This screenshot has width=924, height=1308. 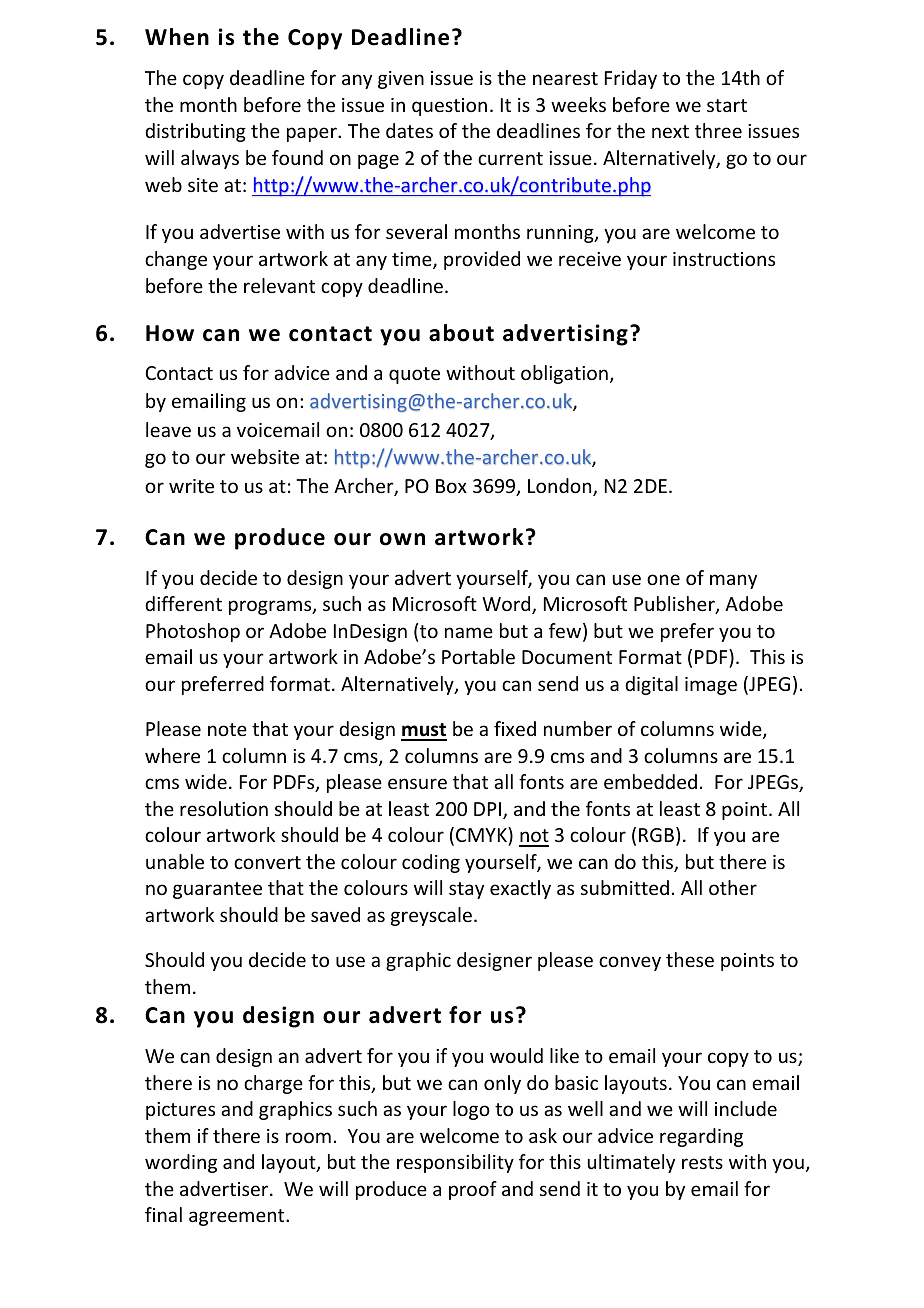 What do you see at coordinates (217, 890) in the screenshot?
I see `guarantee` at bounding box center [217, 890].
